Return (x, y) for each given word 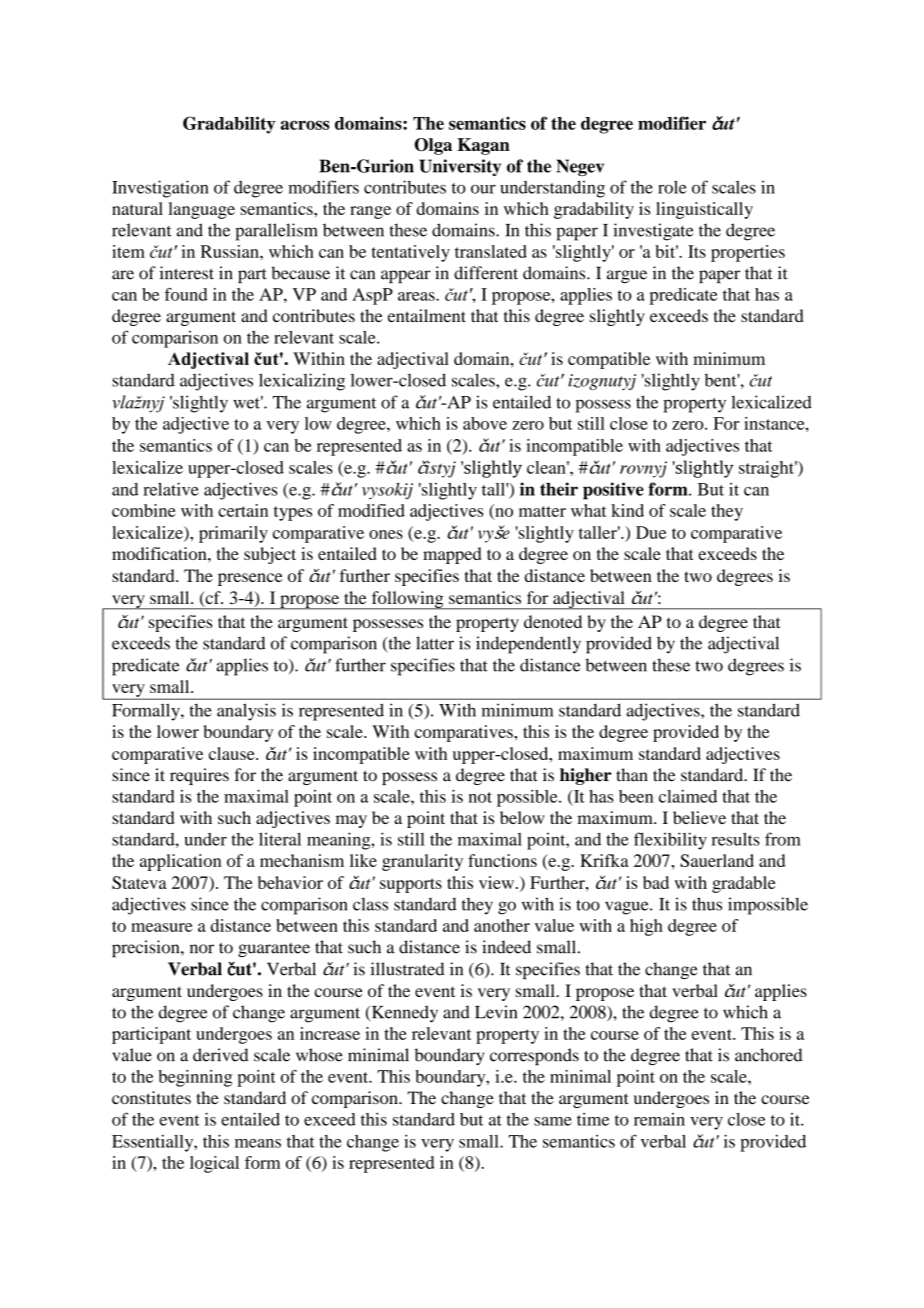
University (460, 167)
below (522, 817)
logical (214, 1164)
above (485, 423)
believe (699, 817)
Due (651, 532)
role (672, 187)
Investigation (160, 189)
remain (659, 1119)
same (553, 1121)
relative (171, 489)
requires (199, 776)
